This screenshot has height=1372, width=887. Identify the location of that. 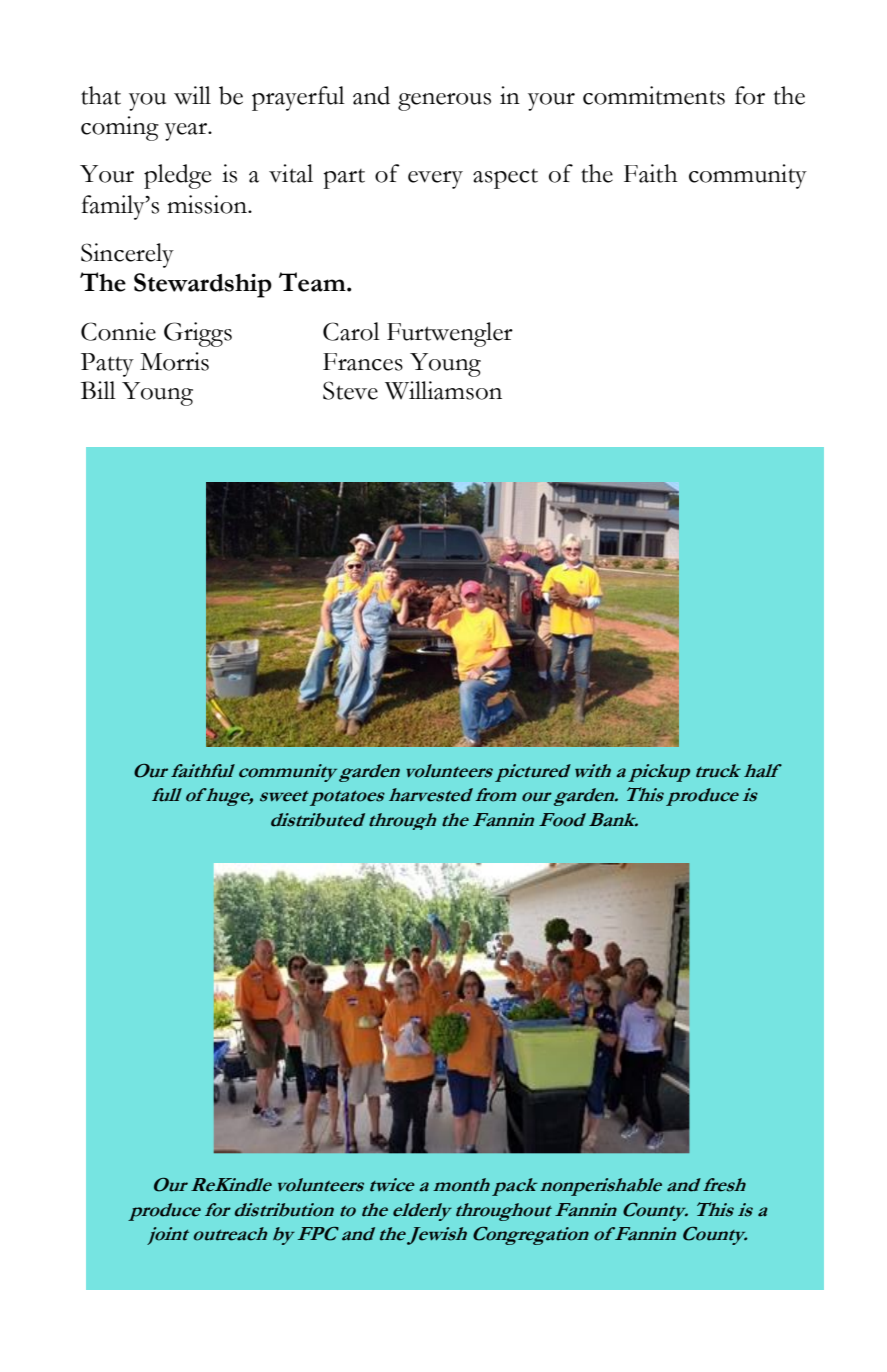
(101, 95).
